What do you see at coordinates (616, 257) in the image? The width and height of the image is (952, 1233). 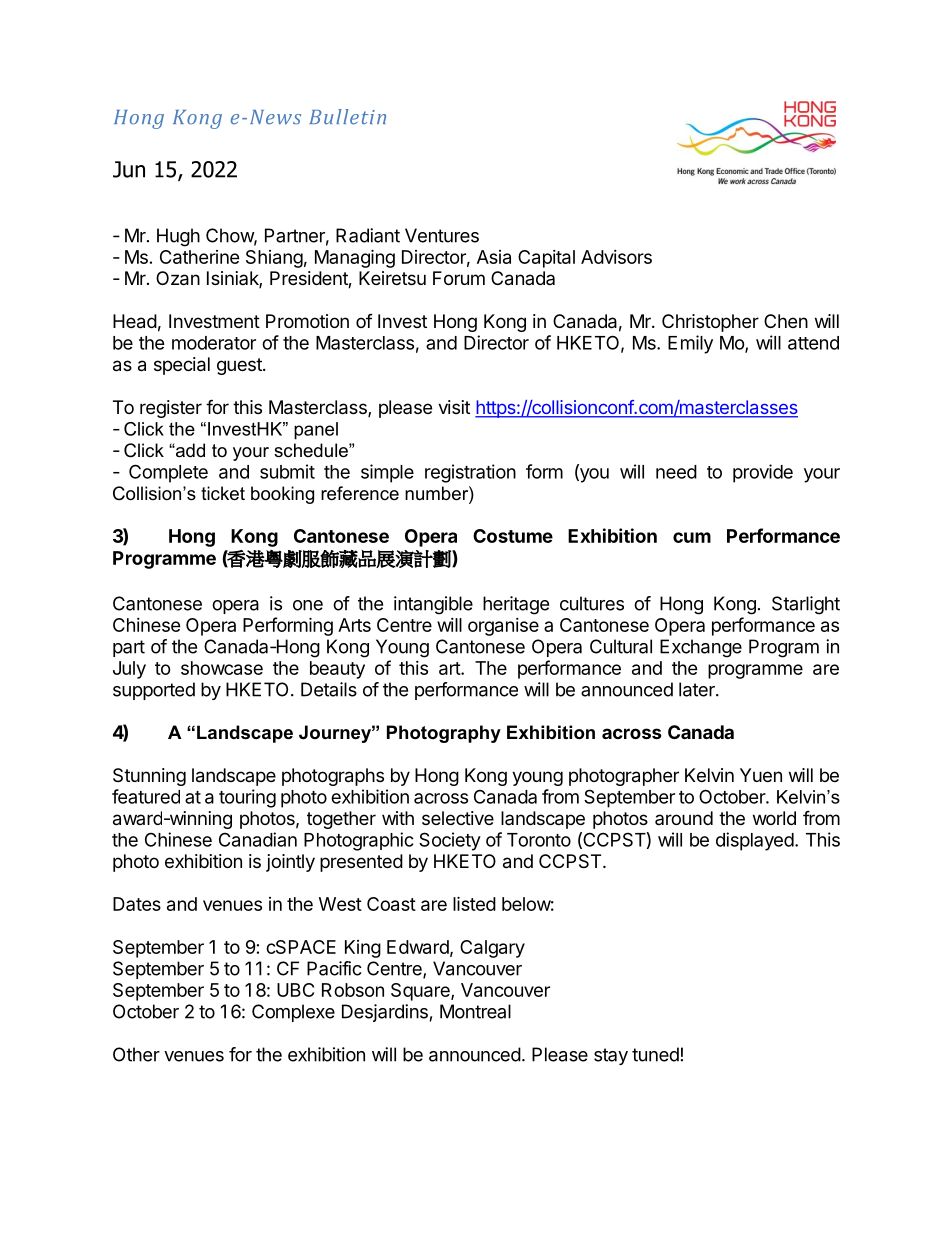 I see `Advisors` at bounding box center [616, 257].
